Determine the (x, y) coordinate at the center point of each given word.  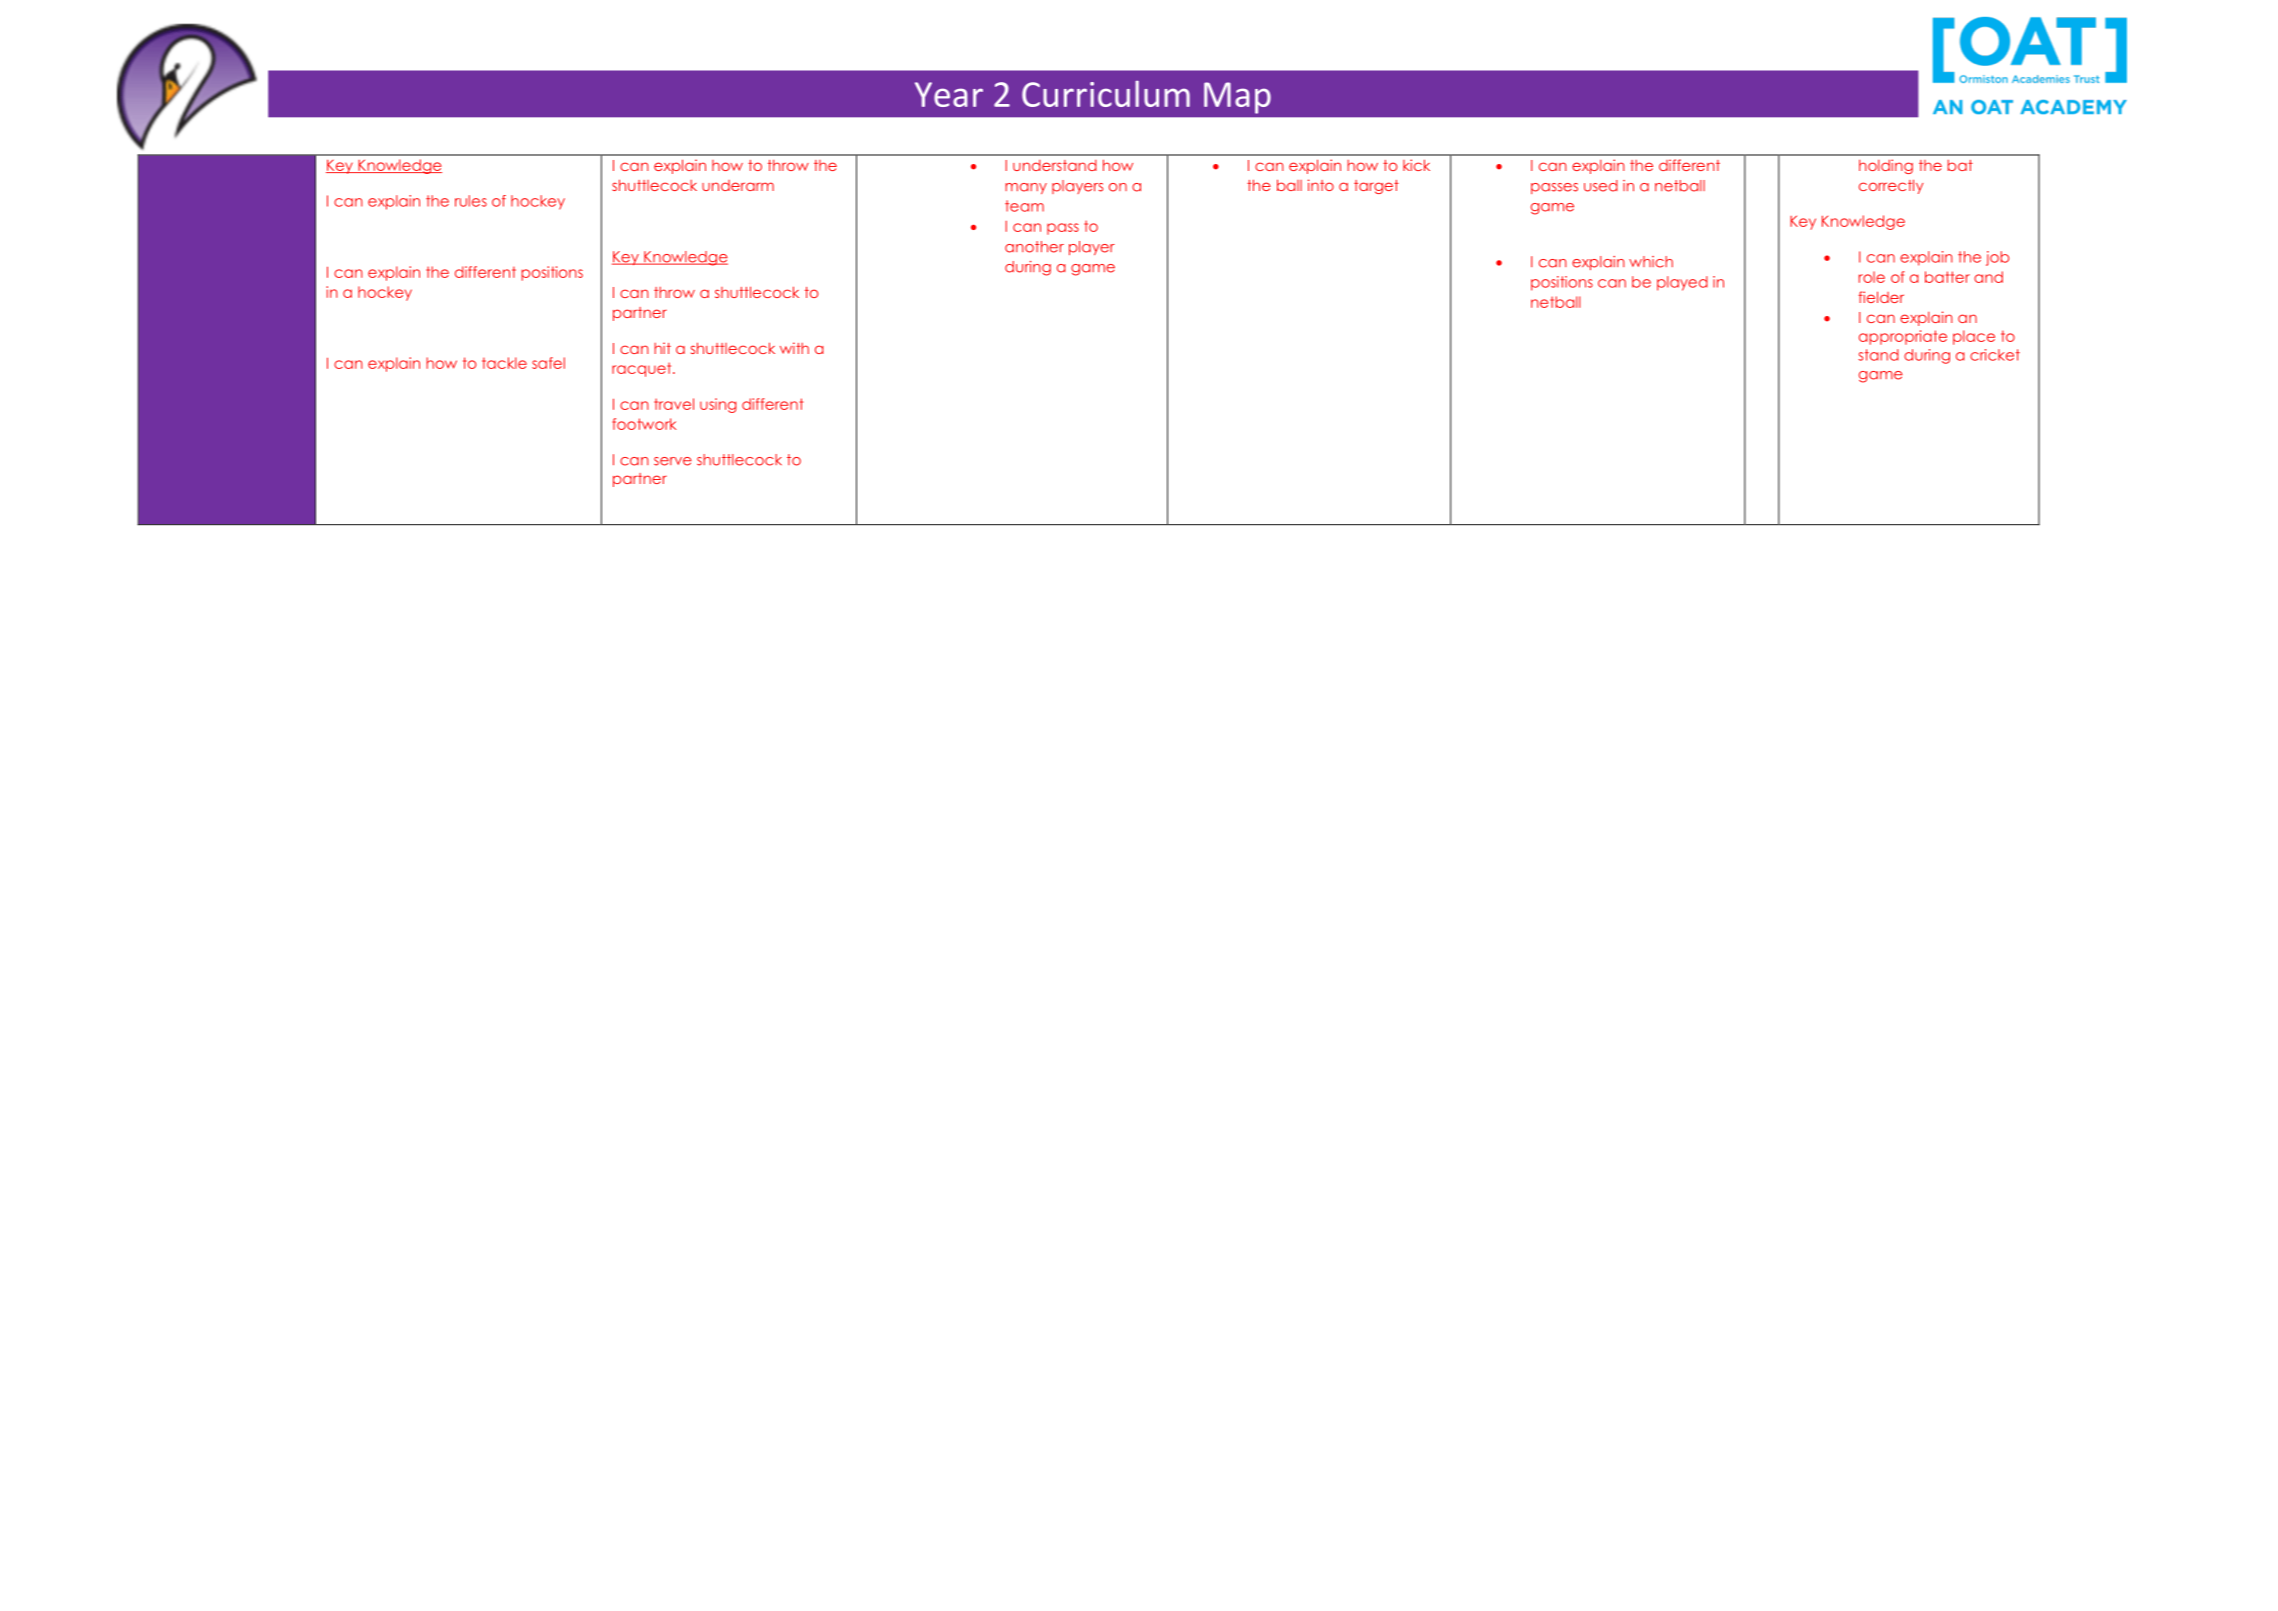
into (1321, 185)
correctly (1891, 186)
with (794, 348)
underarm (738, 185)
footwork (644, 424)
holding (1886, 166)
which (1651, 262)
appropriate (1903, 337)
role (1872, 277)
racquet (643, 369)
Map (1237, 98)
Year (949, 94)
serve (673, 461)
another (1034, 247)
